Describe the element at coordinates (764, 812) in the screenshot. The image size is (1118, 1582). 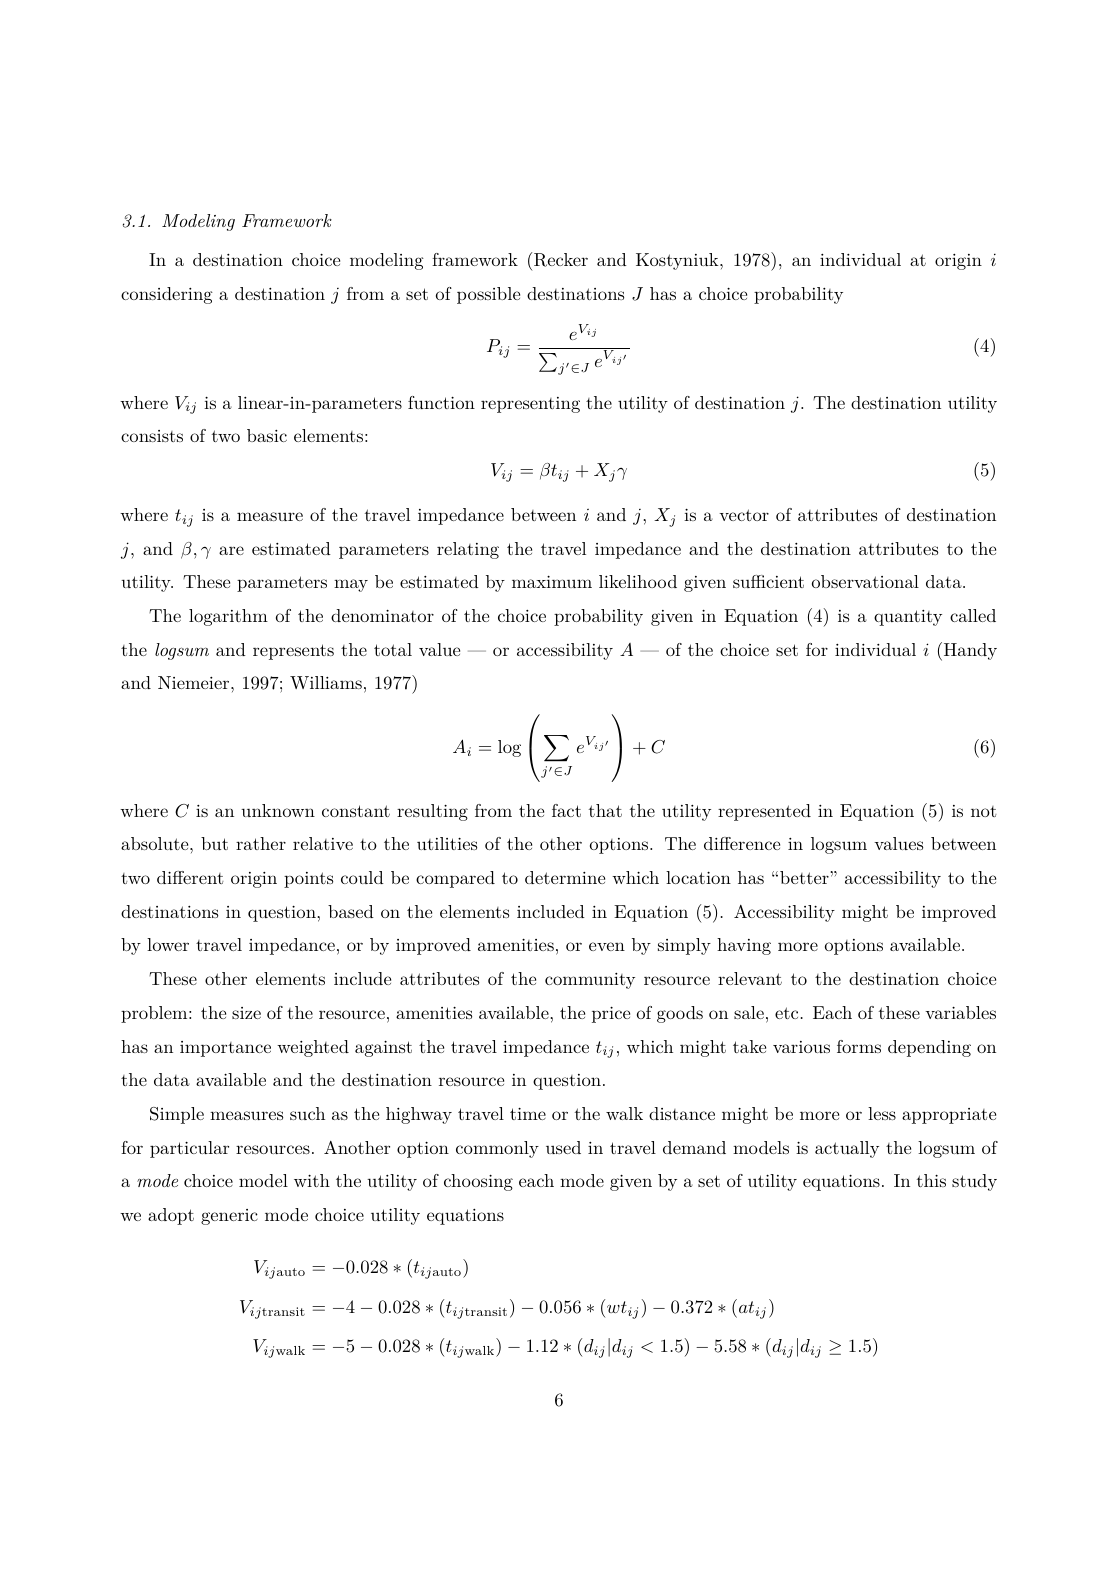
I see `represented` at that location.
